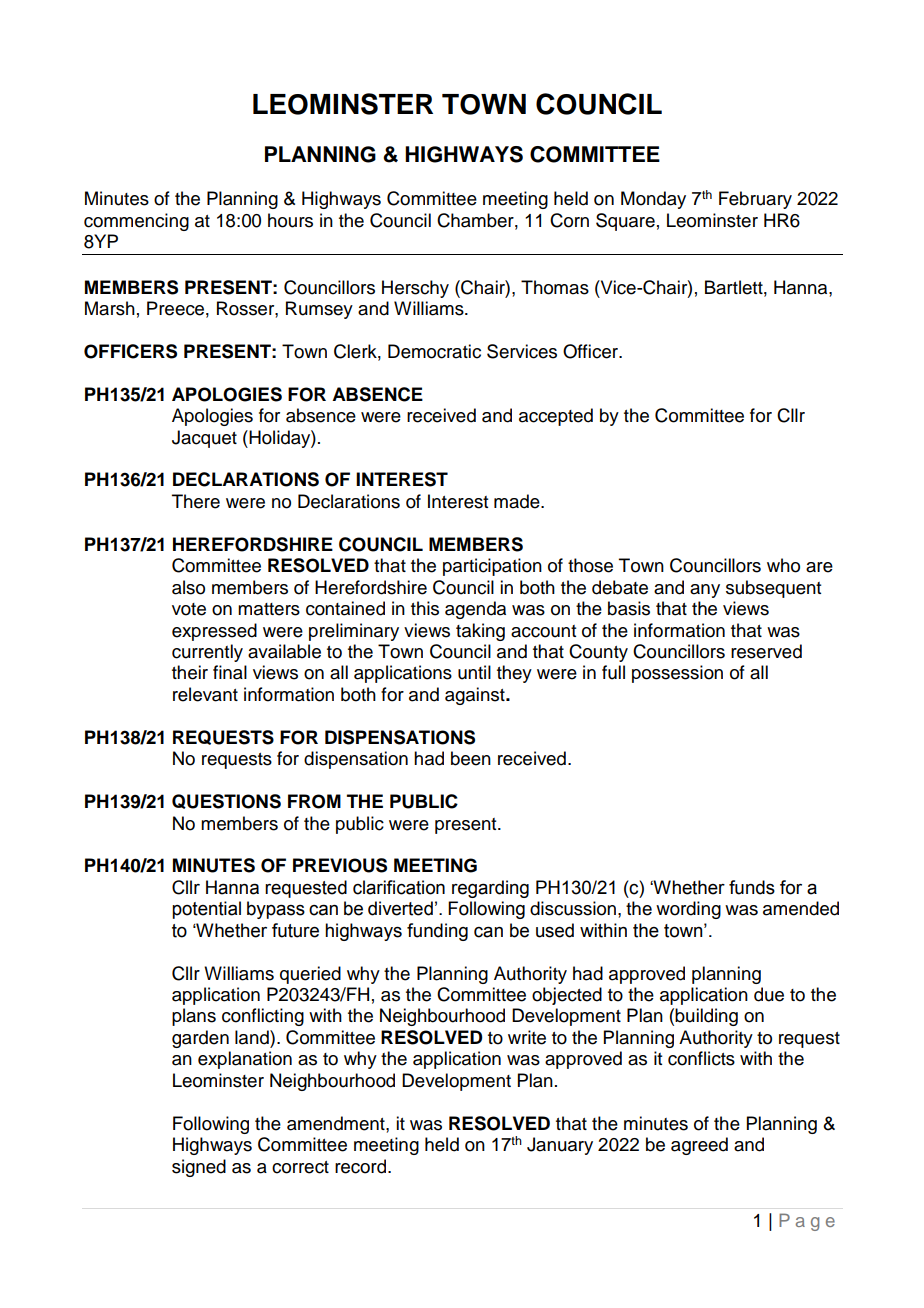 The image size is (924, 1308). What do you see at coordinates (677, 674) in the image?
I see `possession` at bounding box center [677, 674].
